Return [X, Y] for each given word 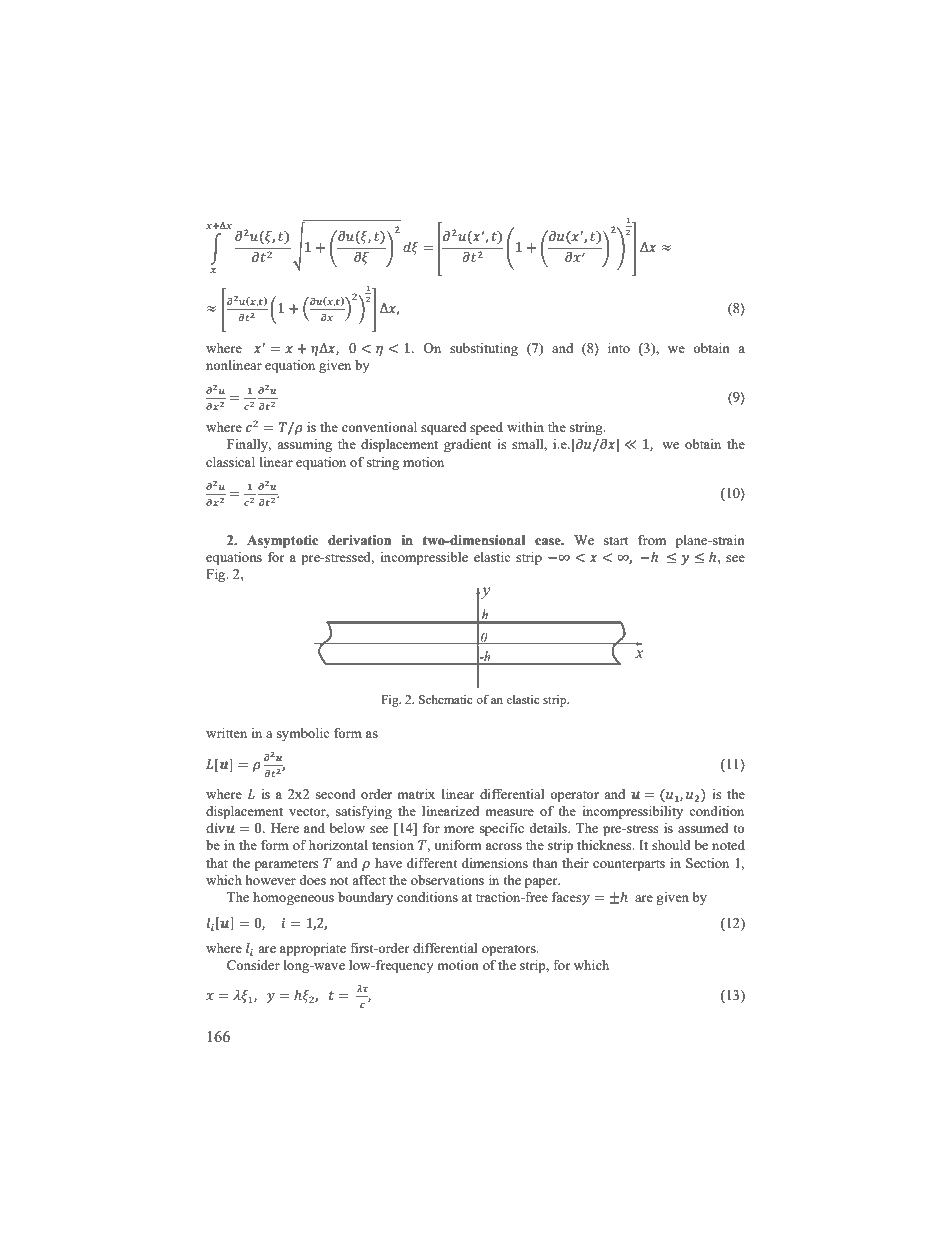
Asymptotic [282, 542]
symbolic [303, 734]
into [619, 348]
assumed [703, 828]
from [652, 540]
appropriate [313, 950]
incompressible [424, 559]
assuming [304, 445]
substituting [484, 349]
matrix [416, 794]
